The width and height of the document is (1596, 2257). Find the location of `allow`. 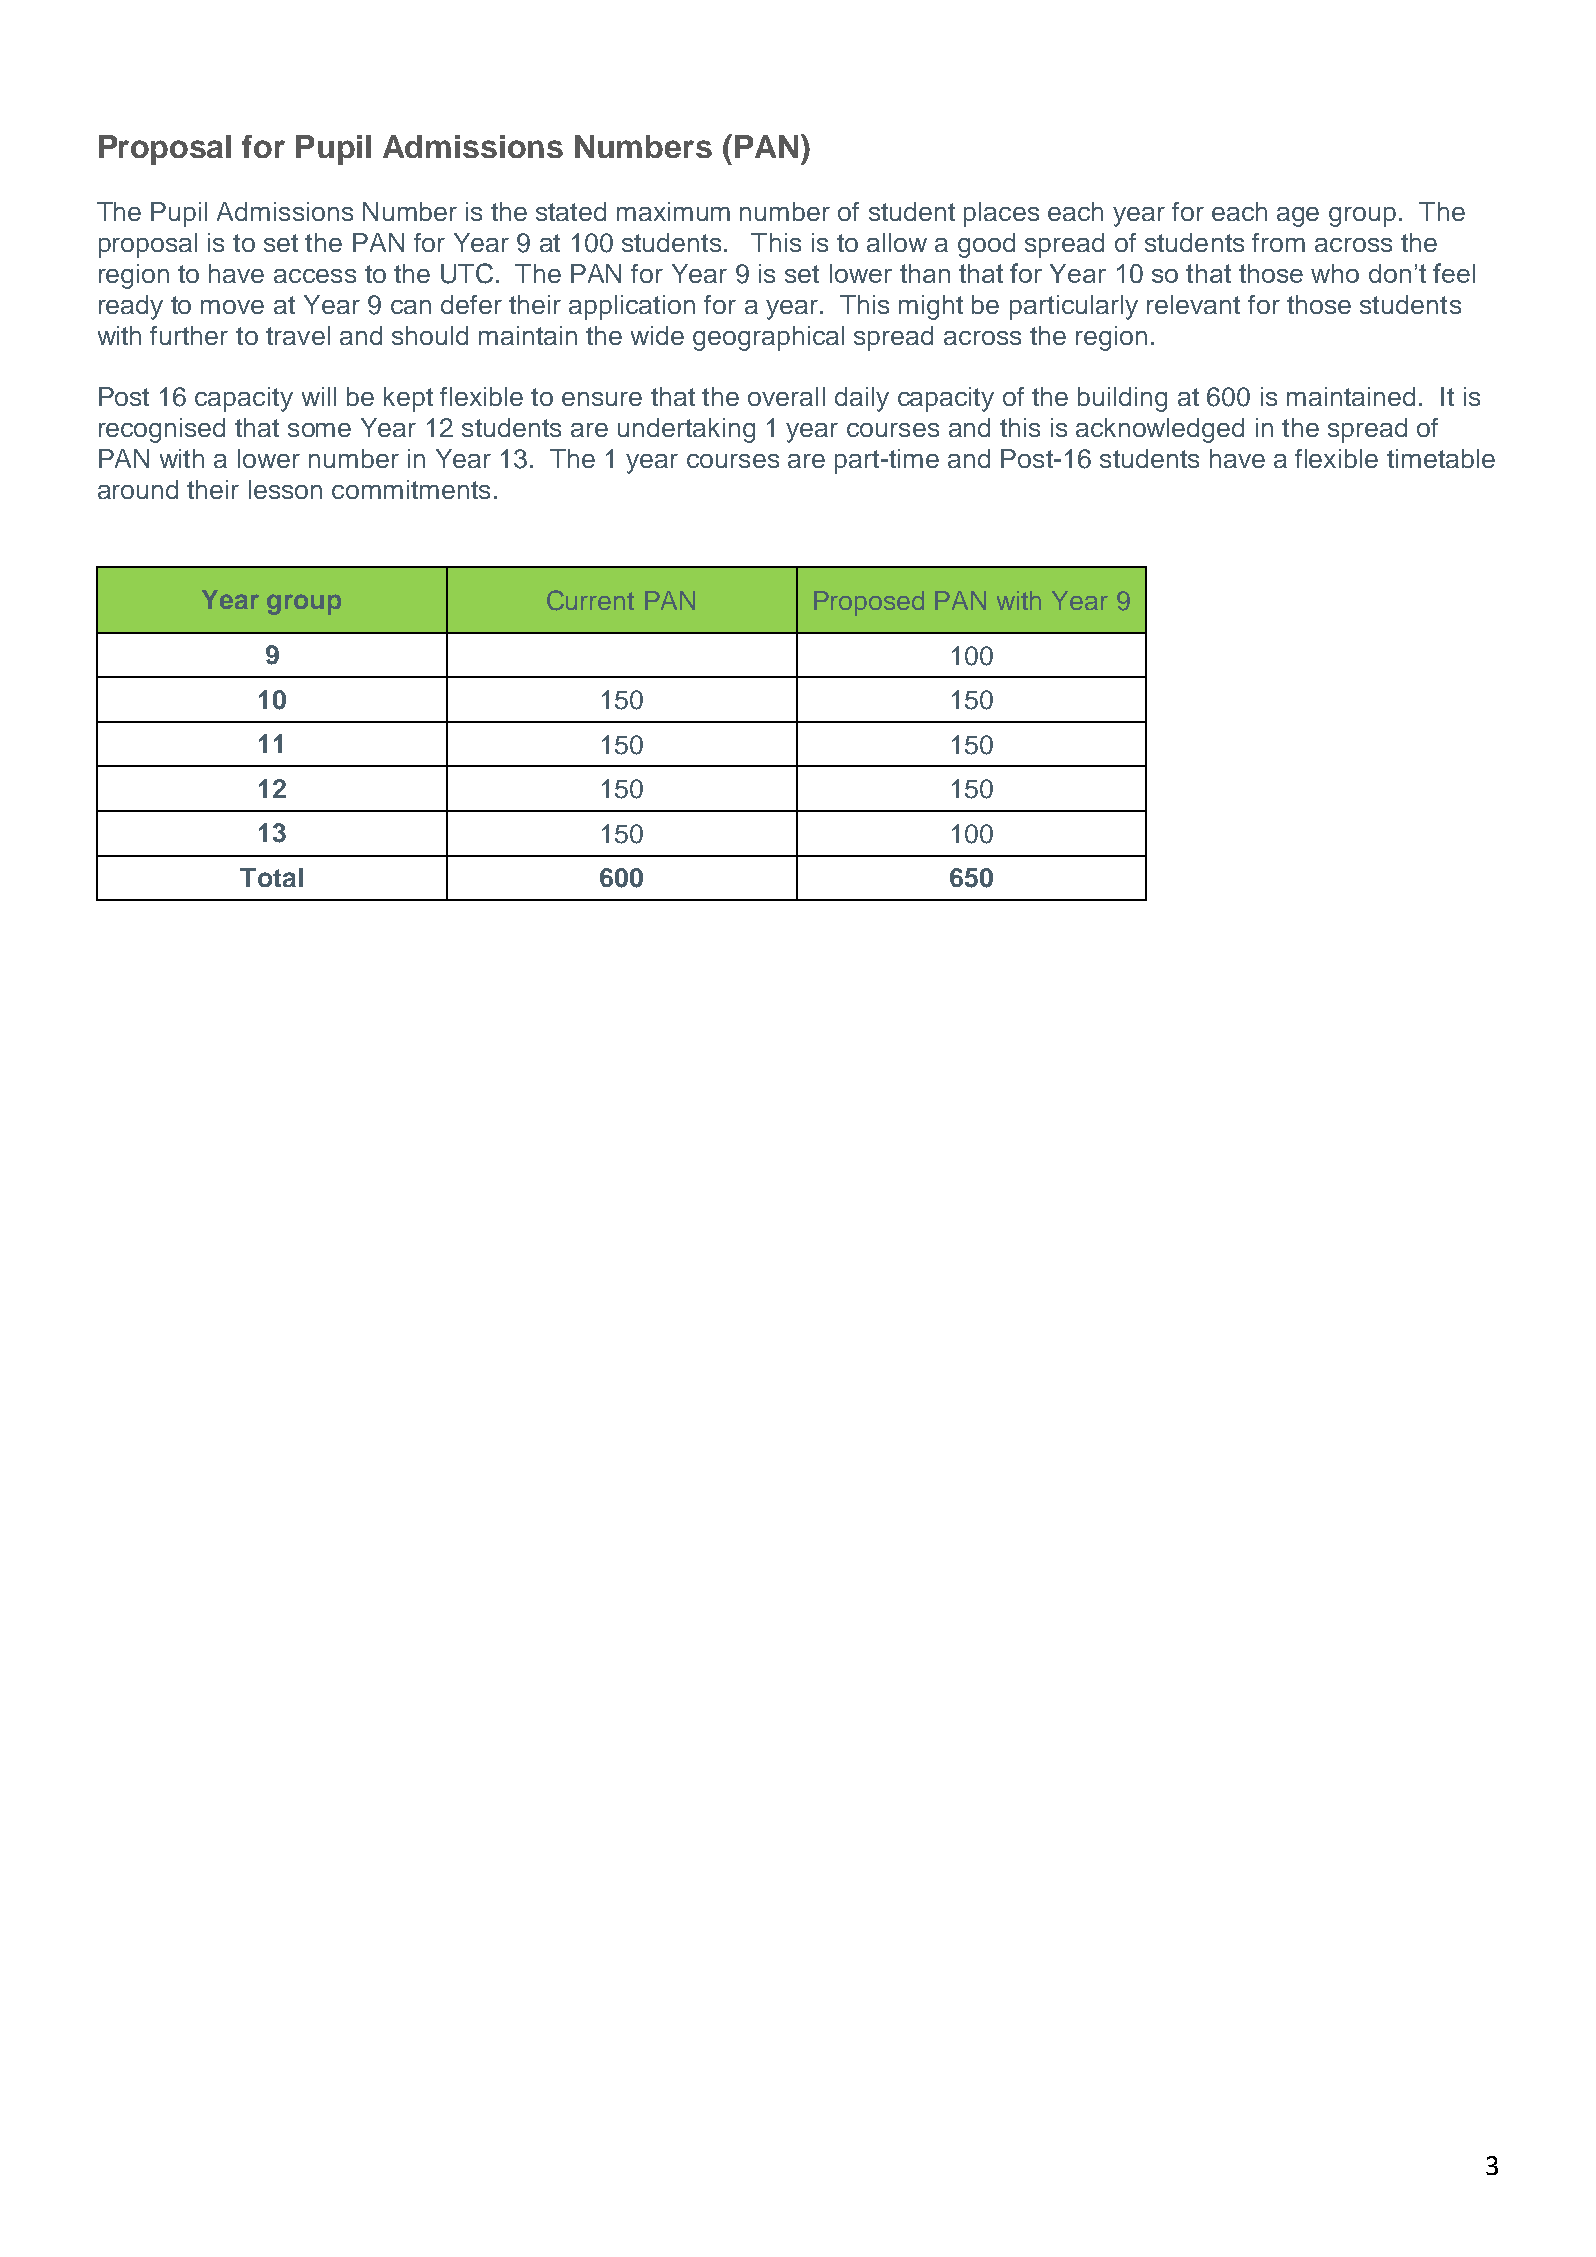

allow is located at coordinates (897, 242).
